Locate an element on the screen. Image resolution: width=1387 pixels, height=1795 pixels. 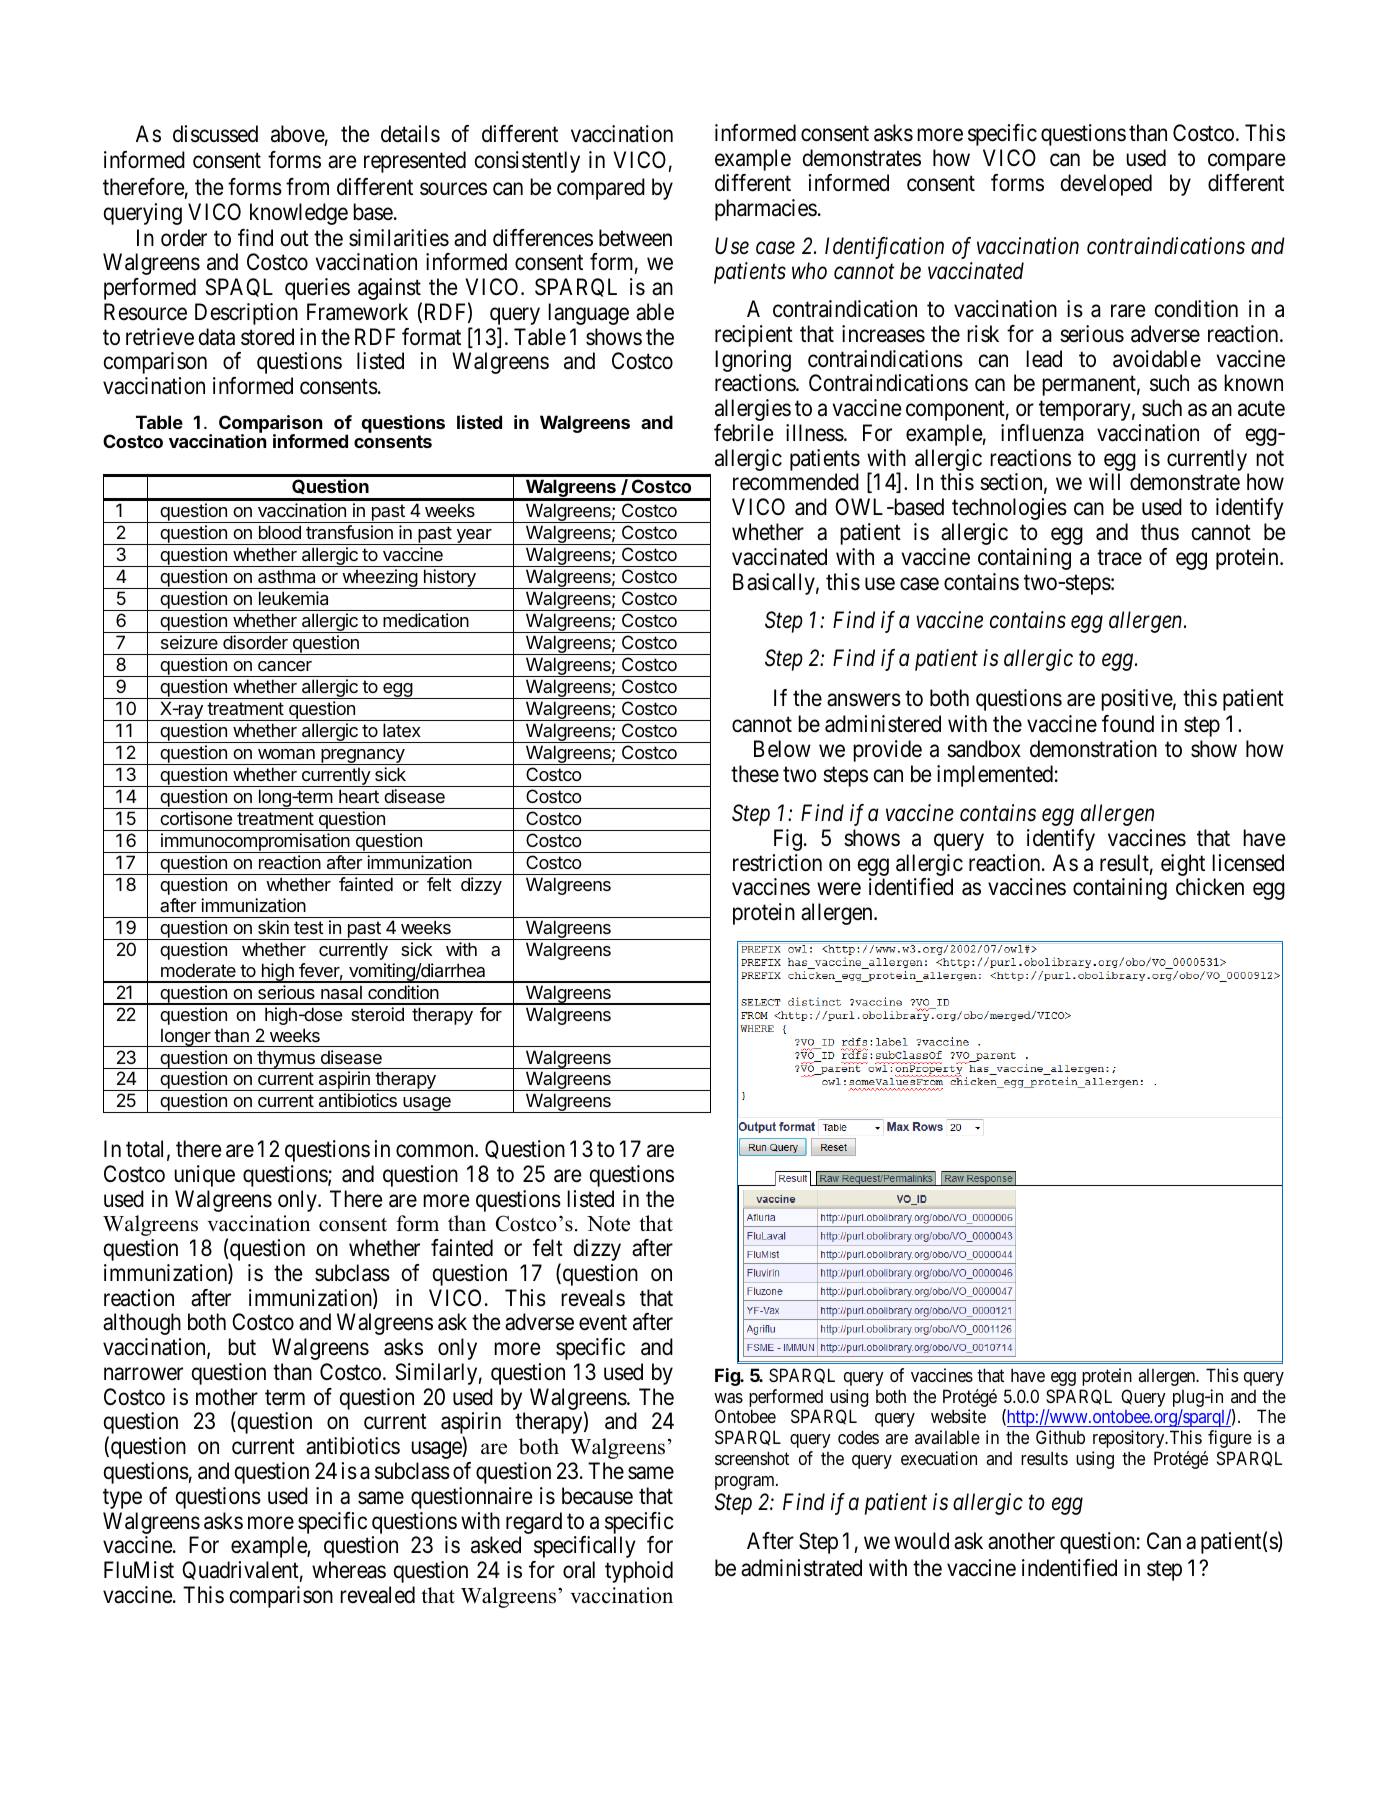
cortisone is located at coordinates (196, 818).
